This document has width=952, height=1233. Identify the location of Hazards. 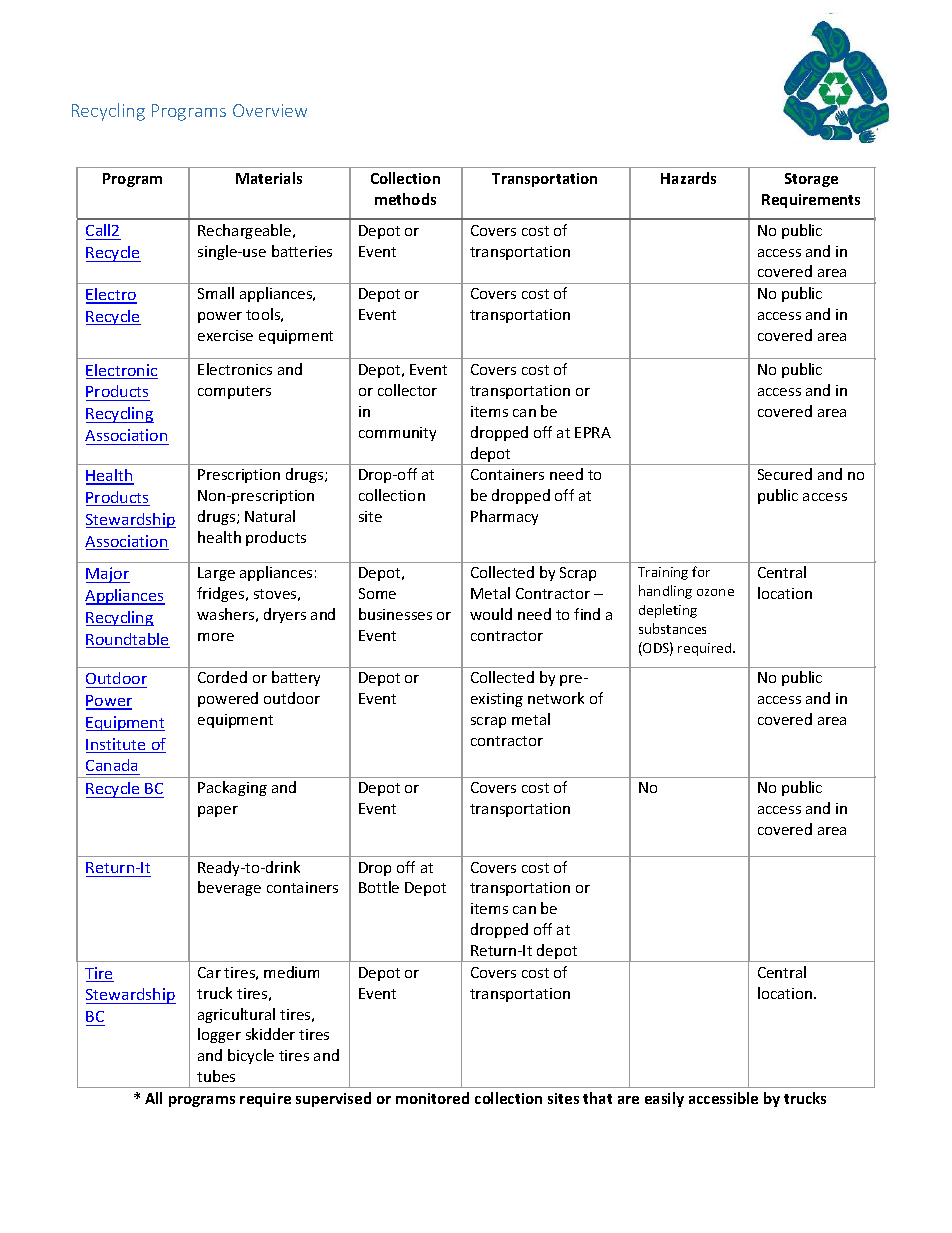
(688, 178).
